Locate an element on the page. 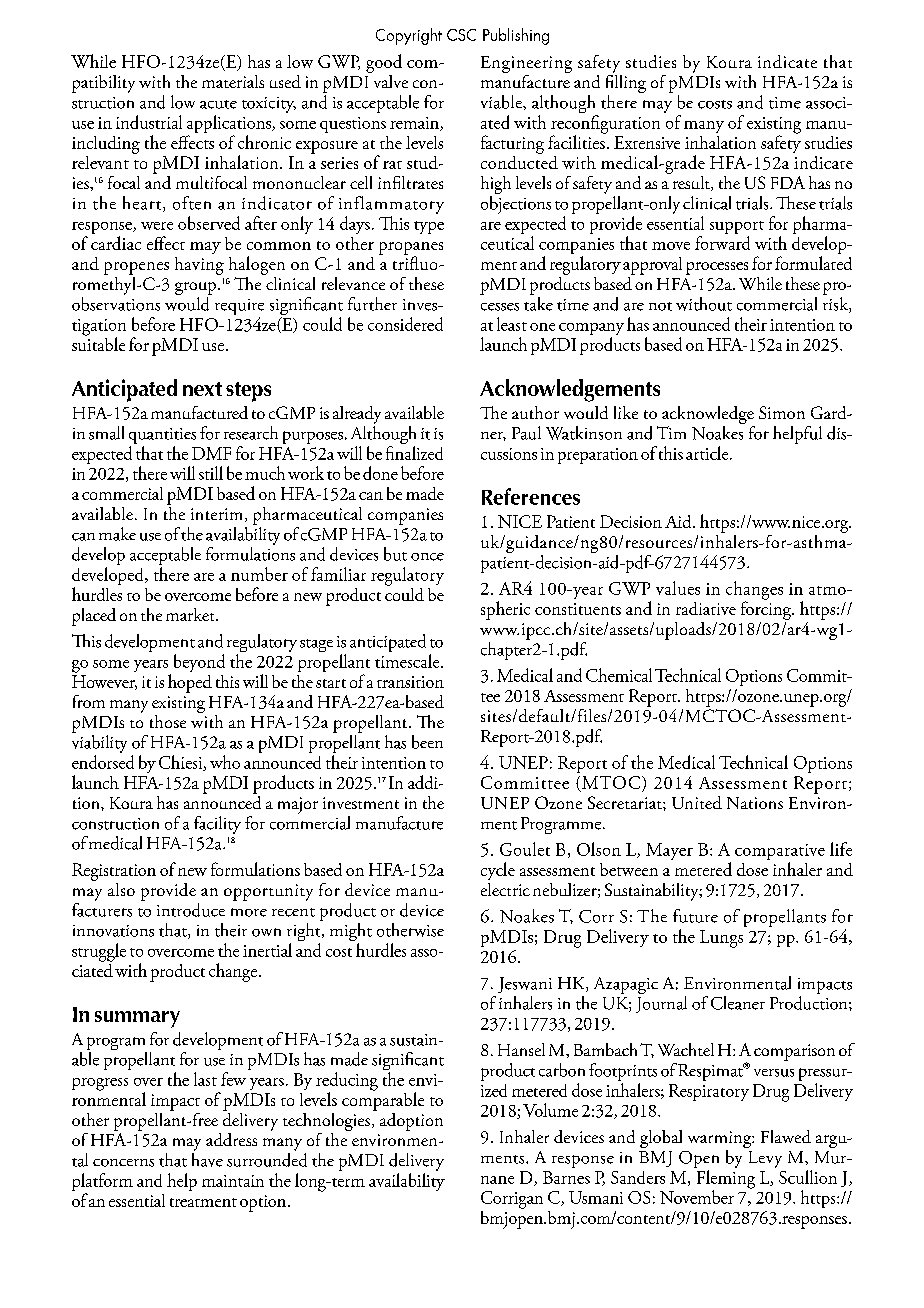  Levy is located at coordinates (765, 1159).
